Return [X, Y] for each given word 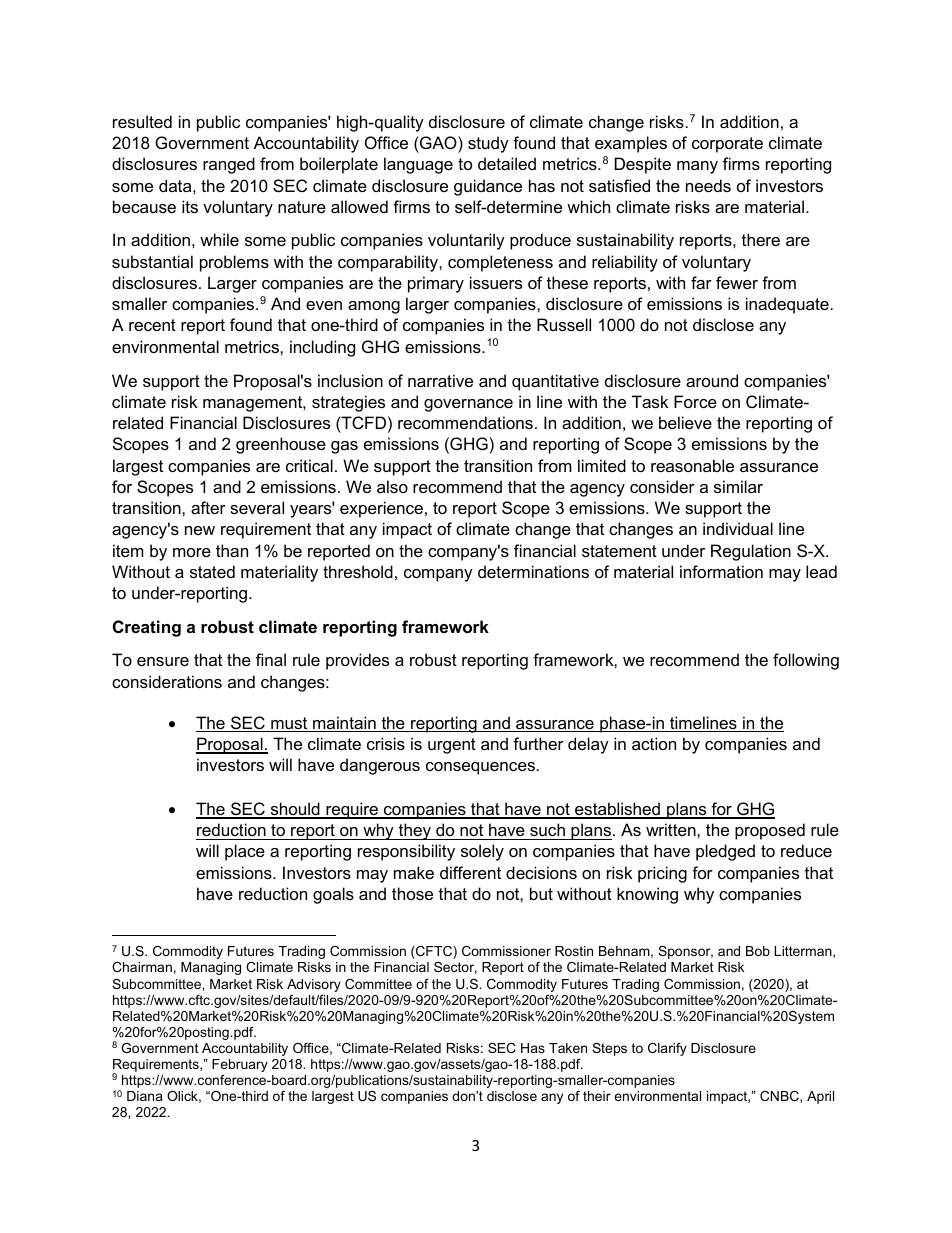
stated [212, 571]
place [245, 852]
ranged [229, 165]
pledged [725, 852]
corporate [727, 145]
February [240, 1065]
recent [152, 325]
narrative [440, 380]
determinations [533, 571]
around [712, 380]
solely [482, 852]
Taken [568, 1048]
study [488, 144]
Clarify [667, 1049]
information [721, 571]
